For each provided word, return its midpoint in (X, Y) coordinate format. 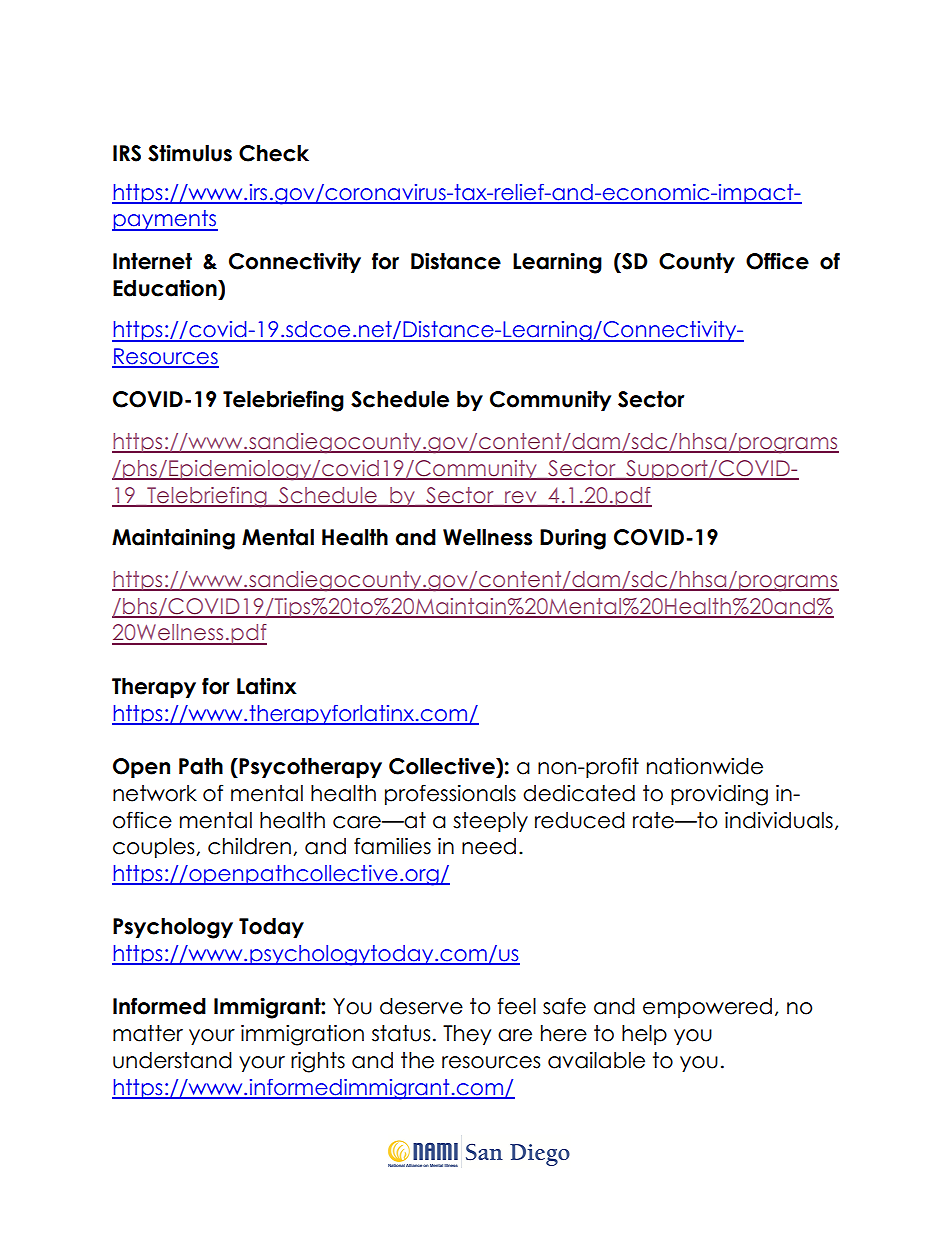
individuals (779, 820)
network (155, 793)
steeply (490, 822)
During (573, 539)
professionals (450, 794)
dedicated (579, 793)
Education (166, 288)
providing (719, 795)
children (249, 846)
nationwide (705, 766)
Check (274, 153)
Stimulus (190, 153)
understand (172, 1060)
